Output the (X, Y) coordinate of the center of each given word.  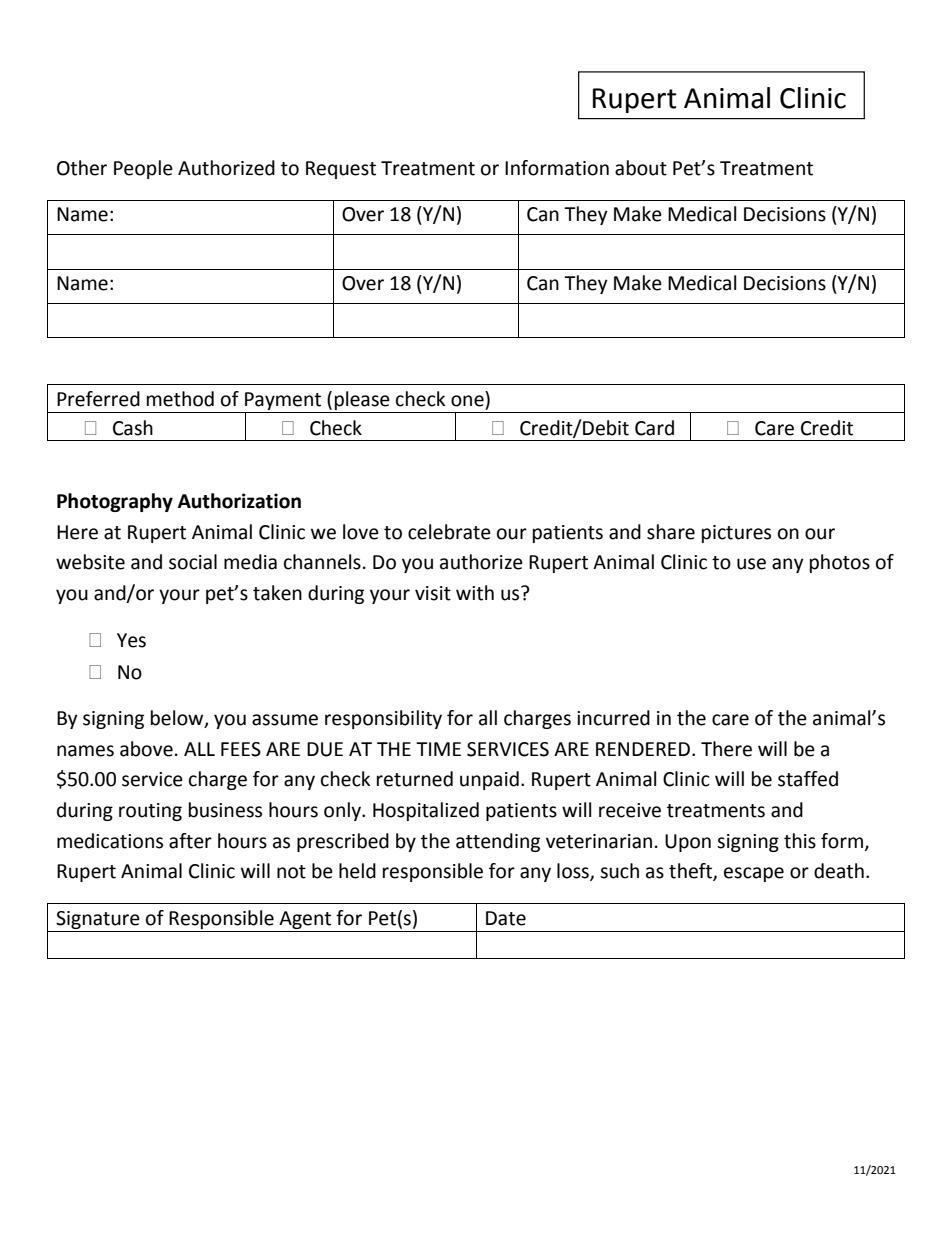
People (143, 169)
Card (654, 428)
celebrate (449, 532)
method (180, 399)
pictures (736, 534)
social (193, 562)
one (467, 401)
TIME (438, 749)
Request (341, 170)
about (641, 168)
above (146, 749)
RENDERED (644, 749)
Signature (98, 920)
